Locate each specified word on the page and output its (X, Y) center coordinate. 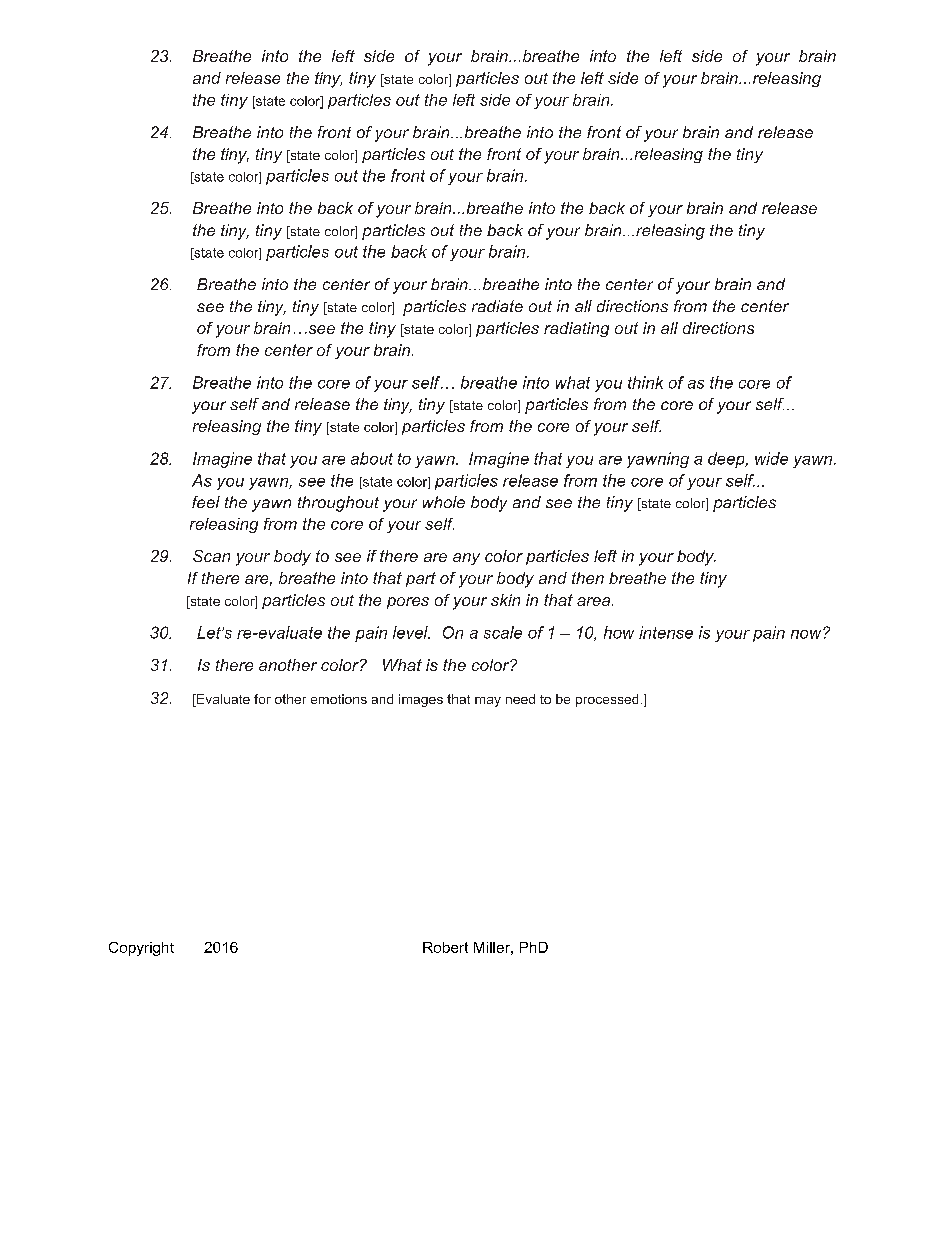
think (645, 382)
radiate (497, 306)
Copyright (141, 949)
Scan (211, 556)
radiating (576, 329)
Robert (445, 947)
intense (666, 632)
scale (503, 632)
